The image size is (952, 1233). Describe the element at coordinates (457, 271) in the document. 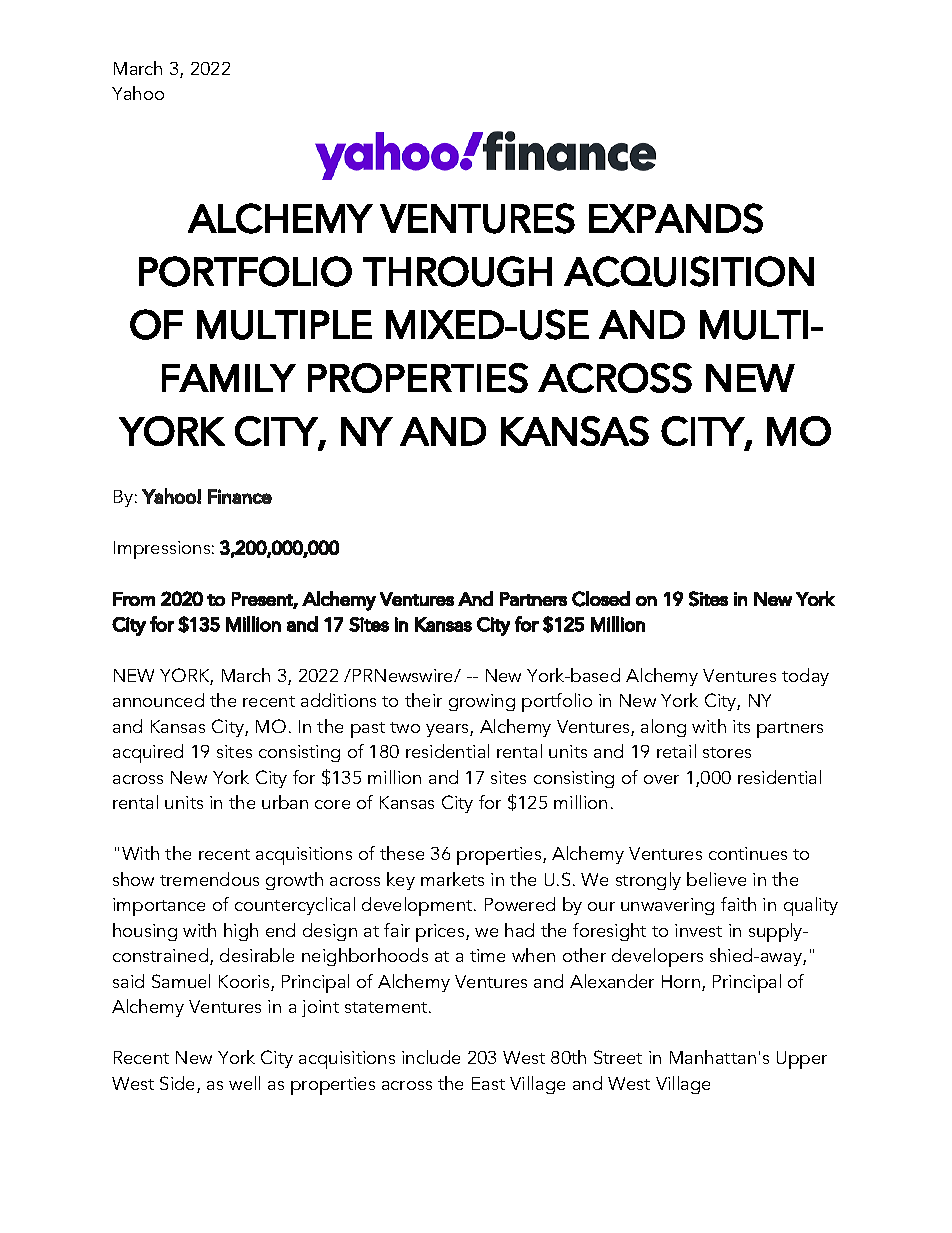

I see `THROUGH` at that location.
